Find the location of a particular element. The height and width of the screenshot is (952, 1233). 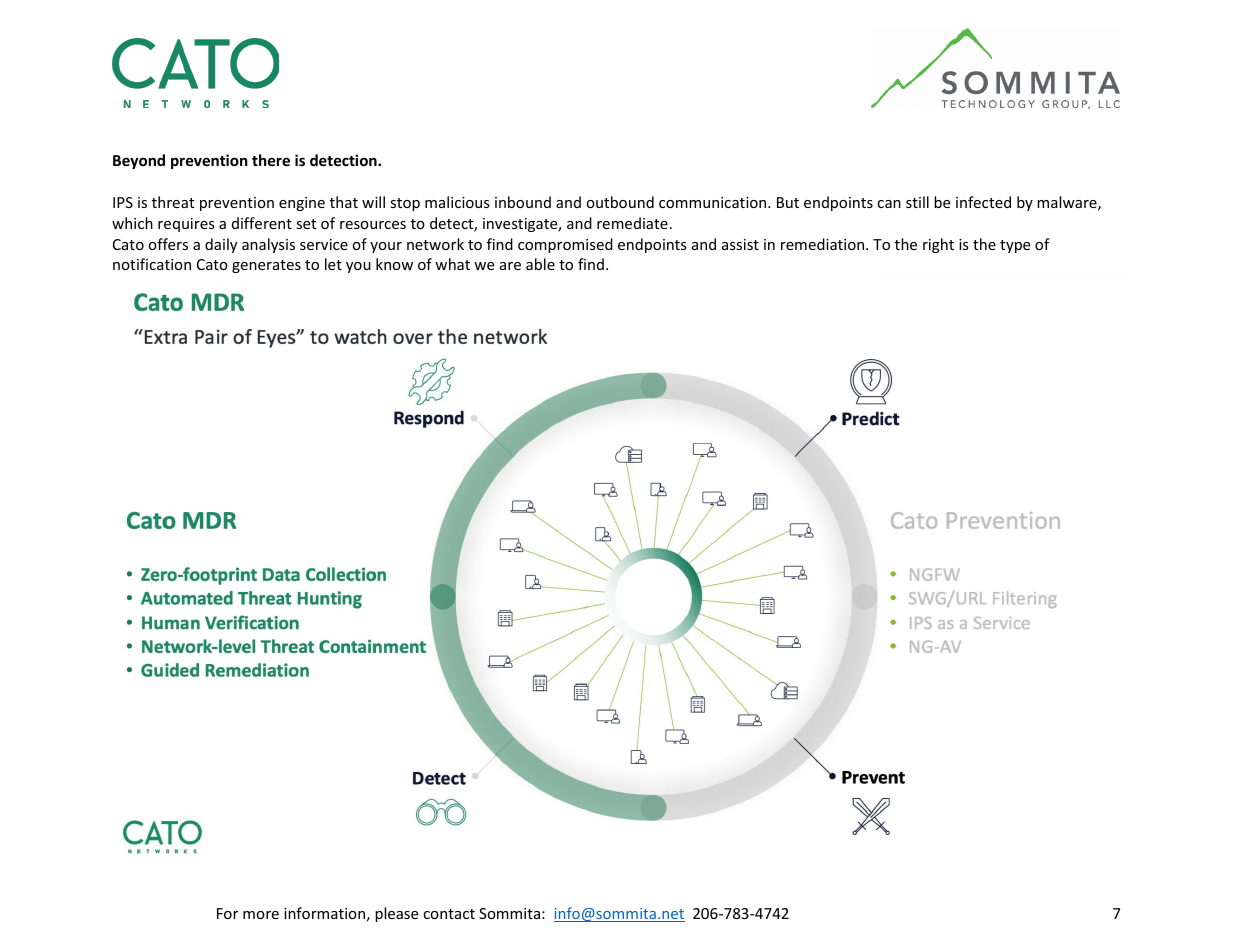

able is located at coordinates (540, 264).
